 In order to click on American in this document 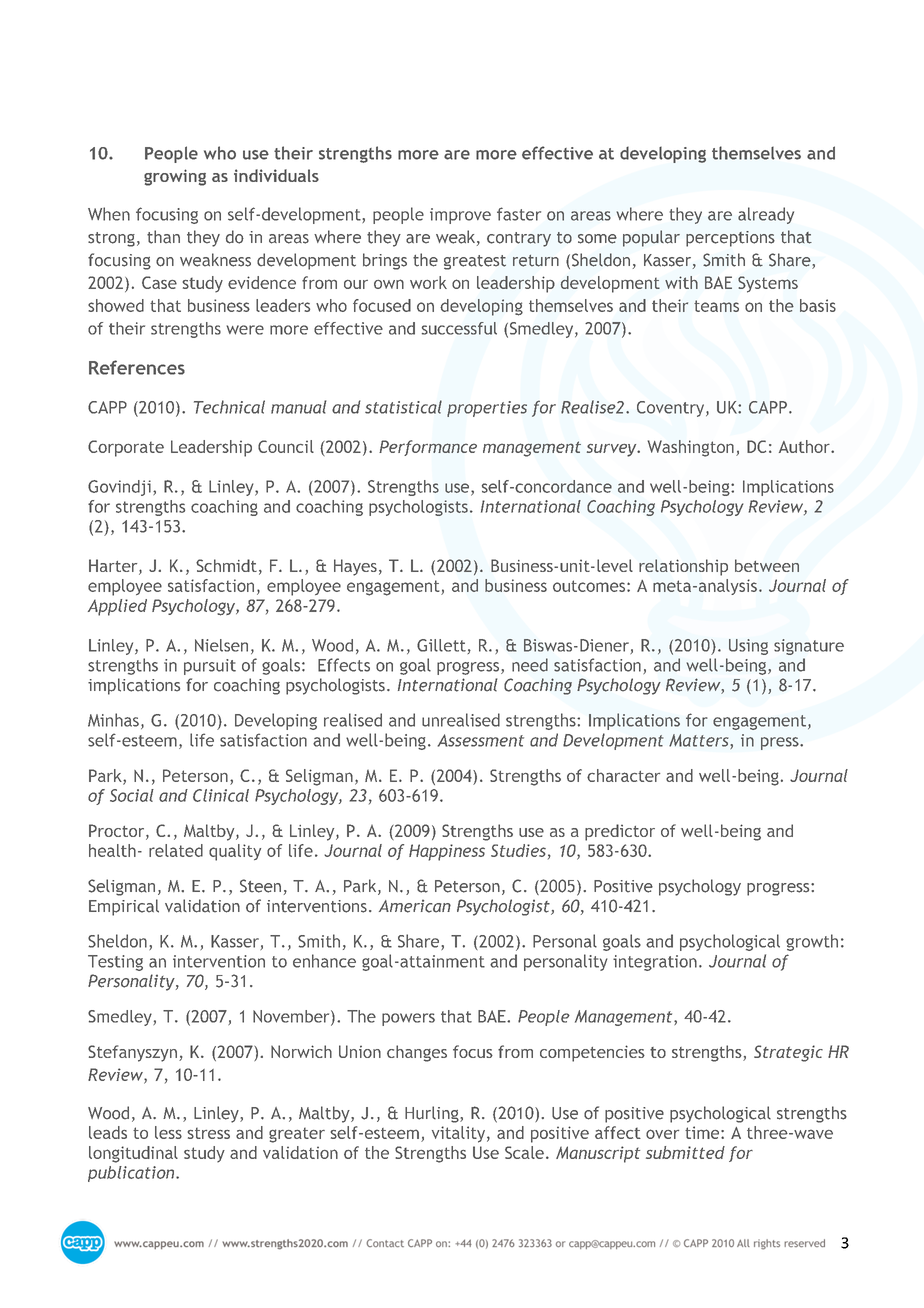, I will do `click(415, 906)`.
